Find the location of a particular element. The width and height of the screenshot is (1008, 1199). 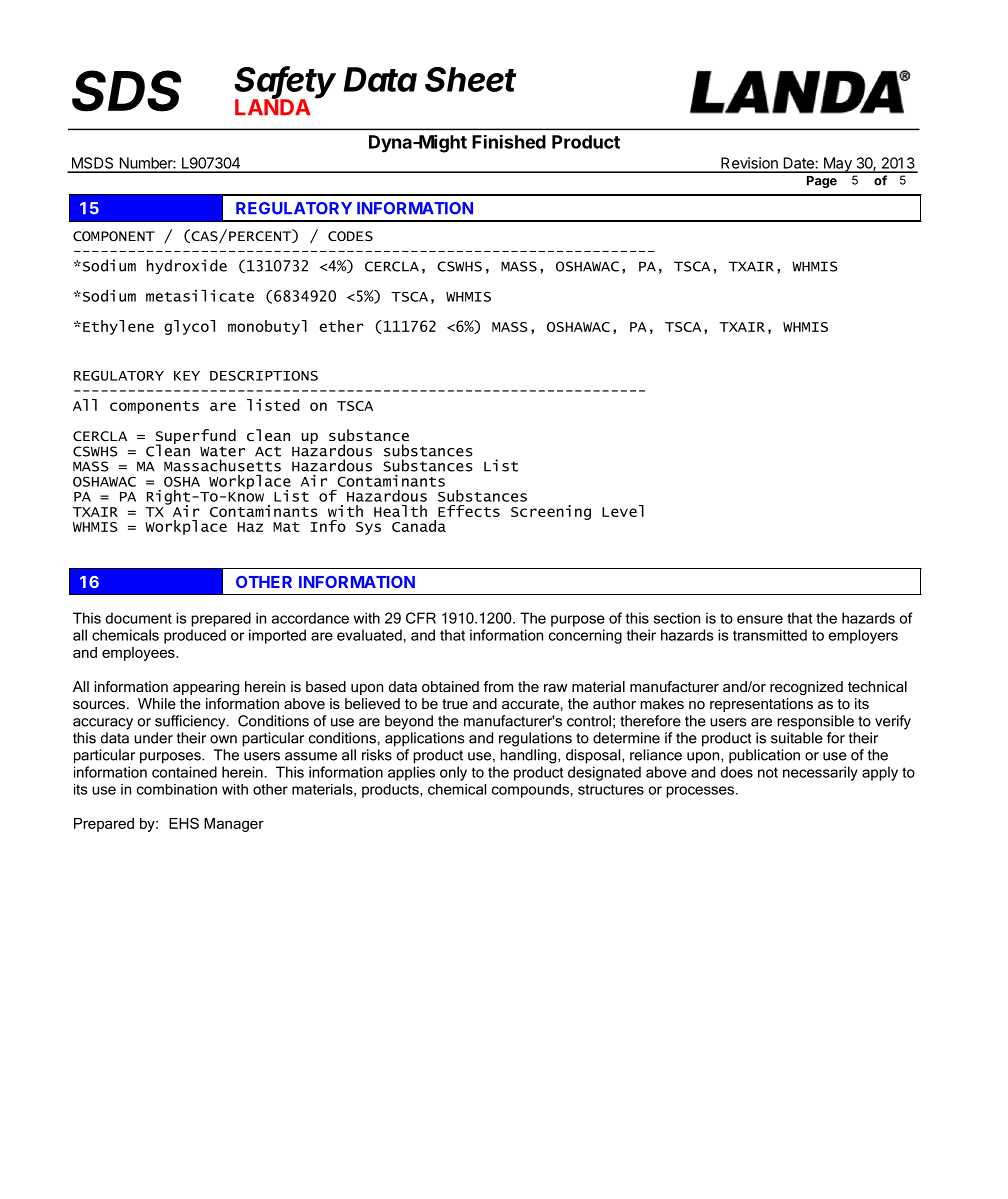

LANDA is located at coordinates (273, 106).
